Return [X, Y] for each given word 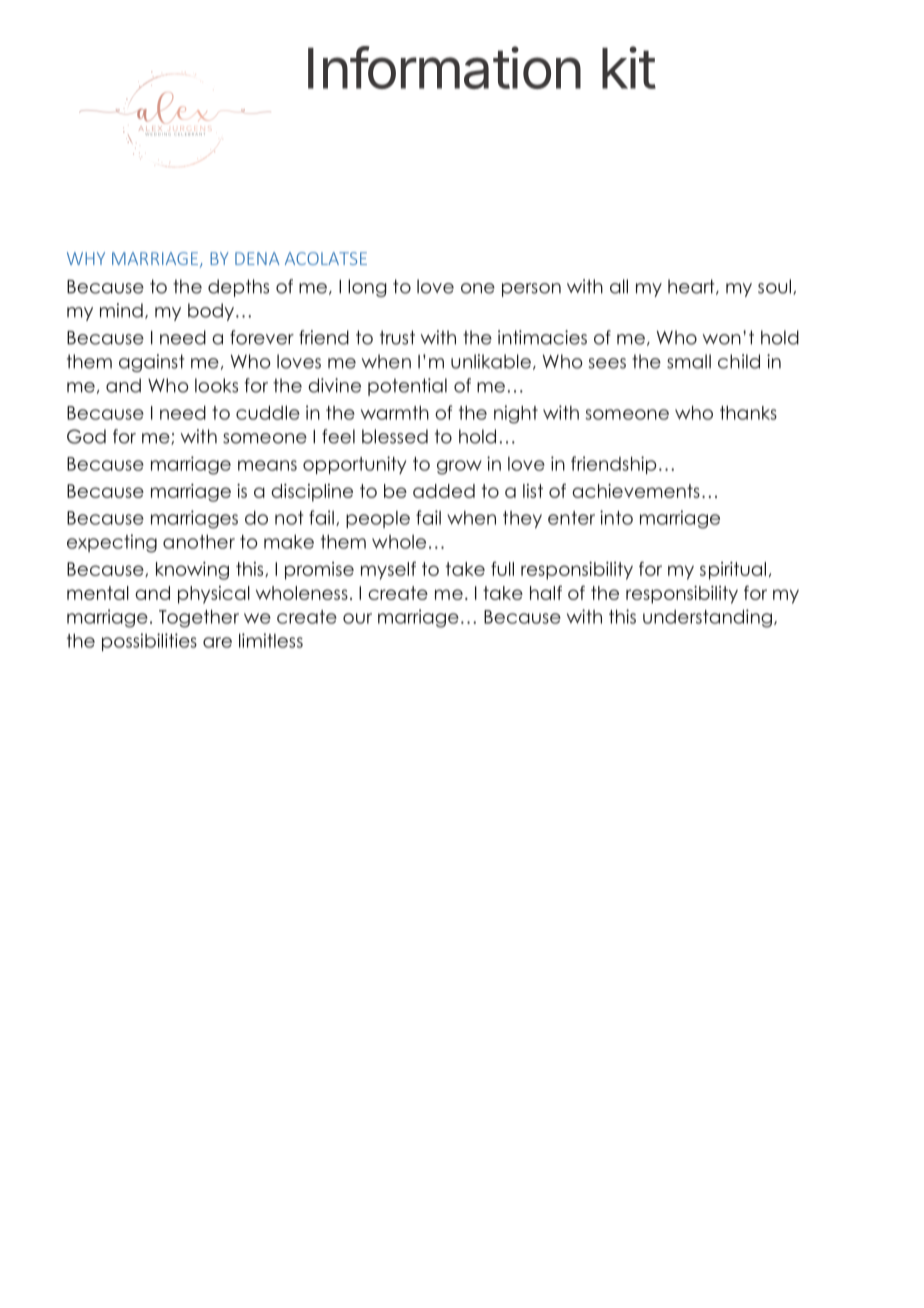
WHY [86, 258]
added [444, 491]
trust [397, 337]
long [367, 288]
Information [444, 67]
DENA [257, 258]
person [531, 290]
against [152, 363]
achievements [636, 491]
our [357, 618]
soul [774, 286]
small [689, 361]
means [267, 465]
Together [199, 618]
